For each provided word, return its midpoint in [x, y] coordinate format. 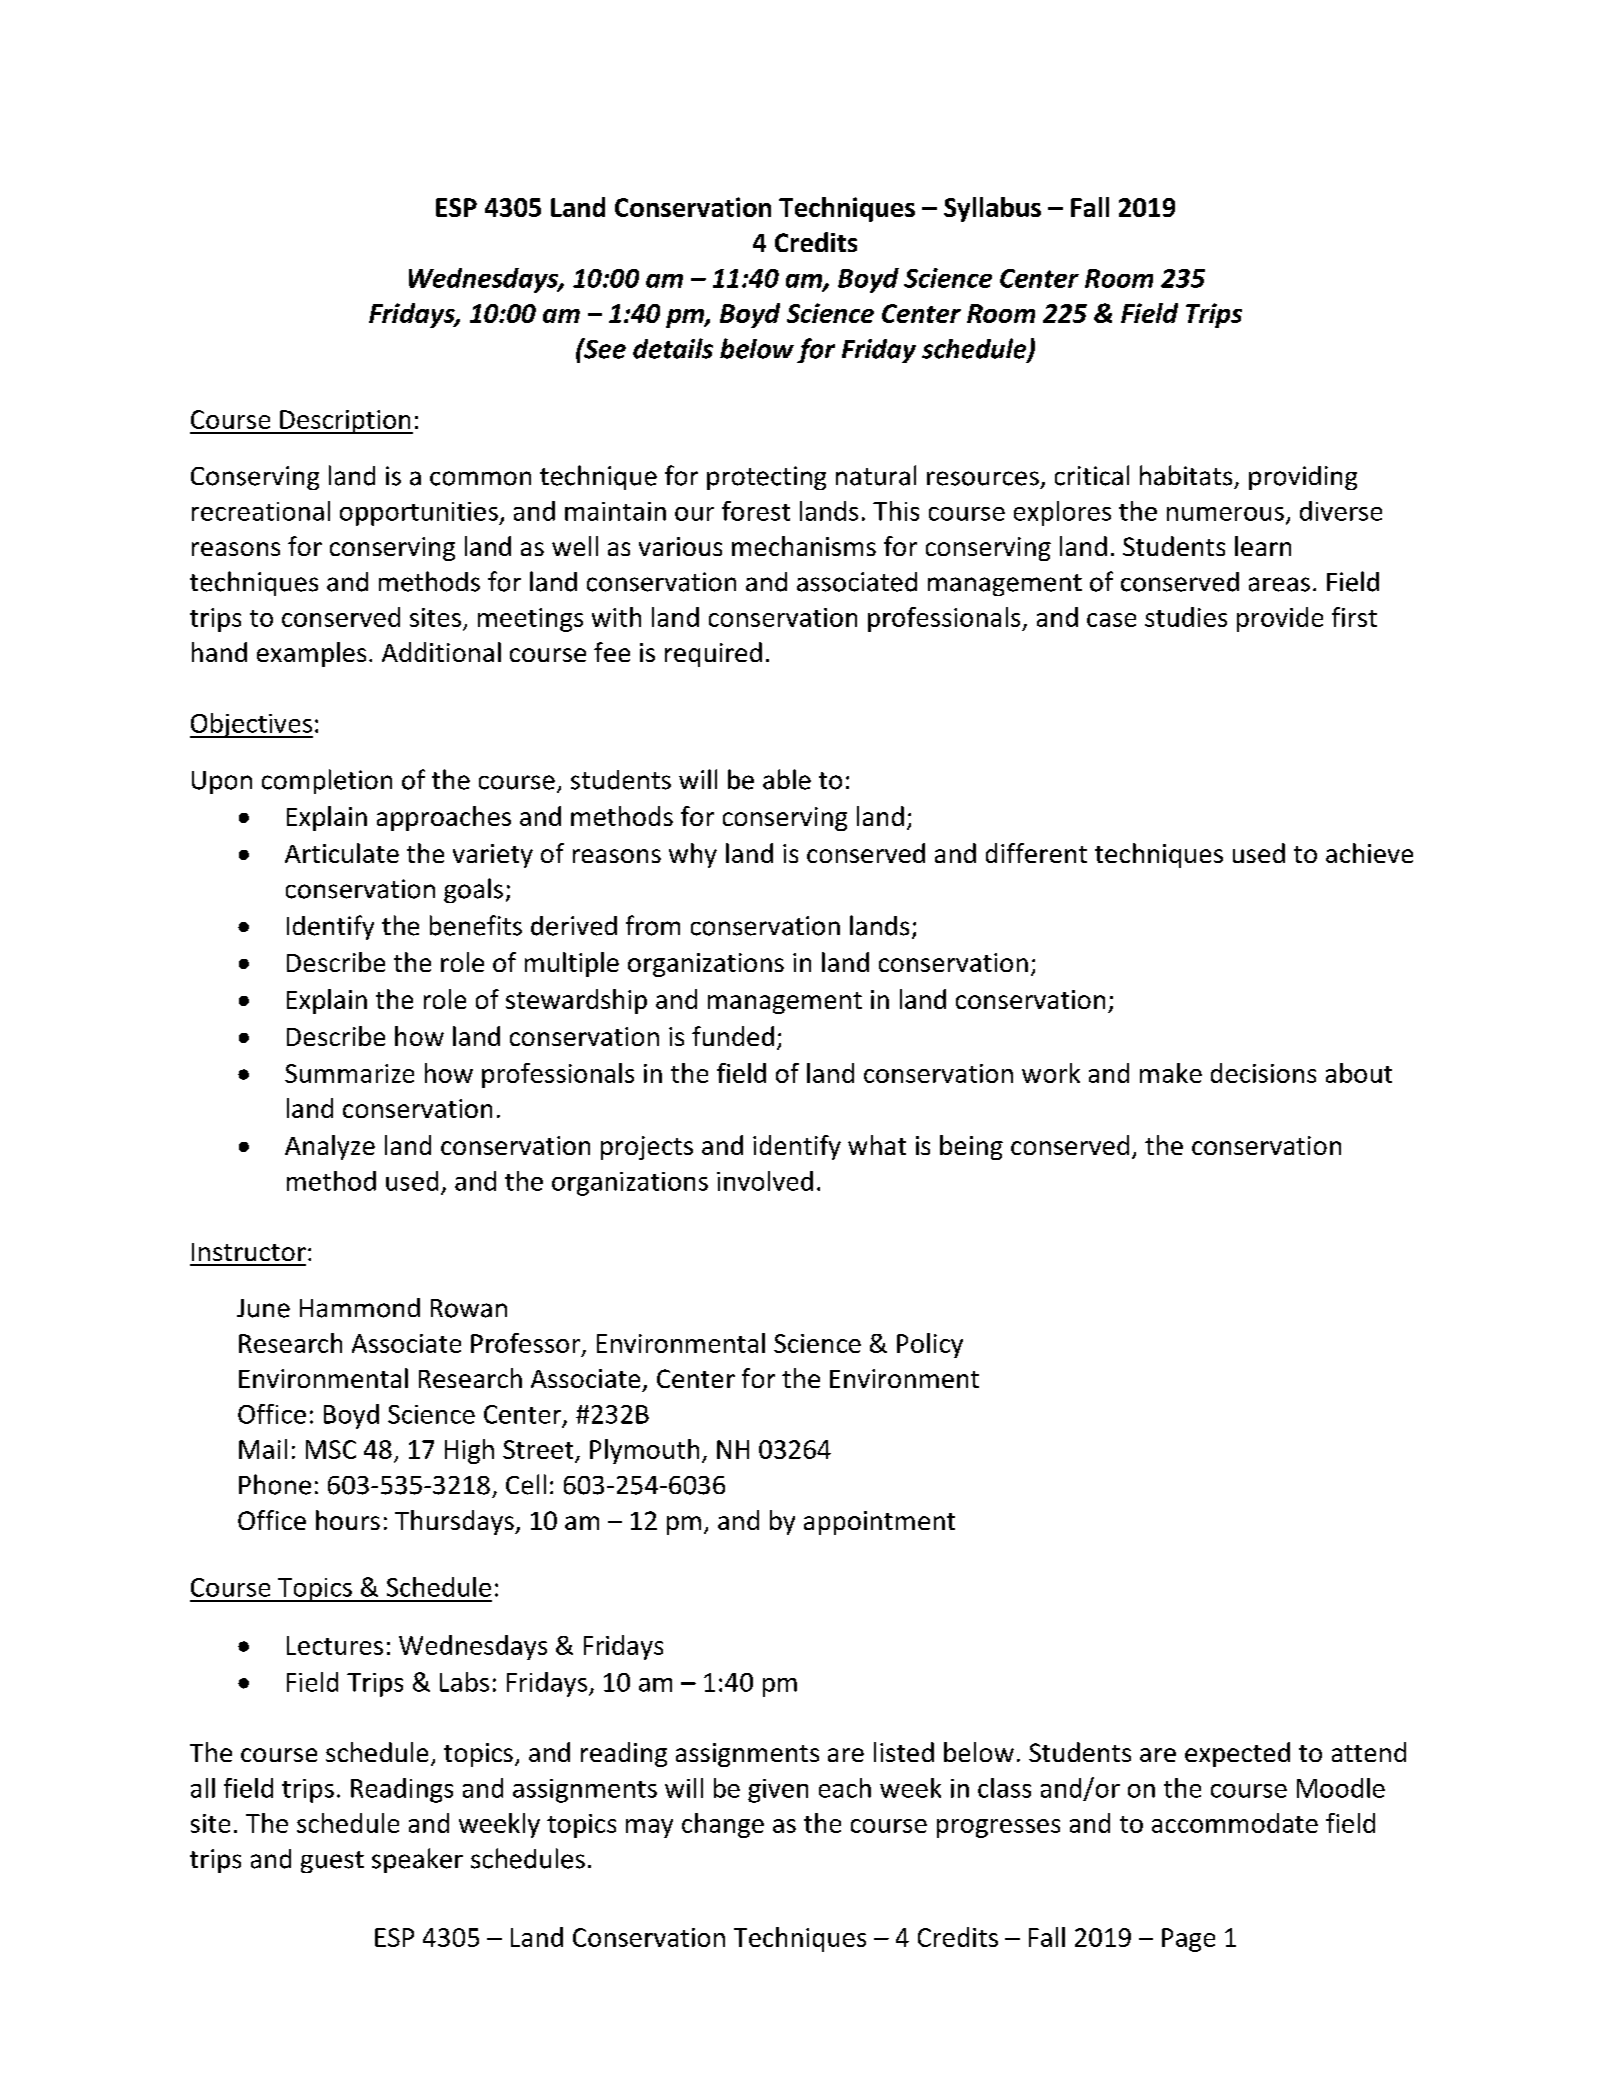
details [673, 348]
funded [733, 1036]
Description [345, 422]
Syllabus [992, 209]
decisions [1263, 1073]
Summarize [349, 1073]
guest [332, 1862]
